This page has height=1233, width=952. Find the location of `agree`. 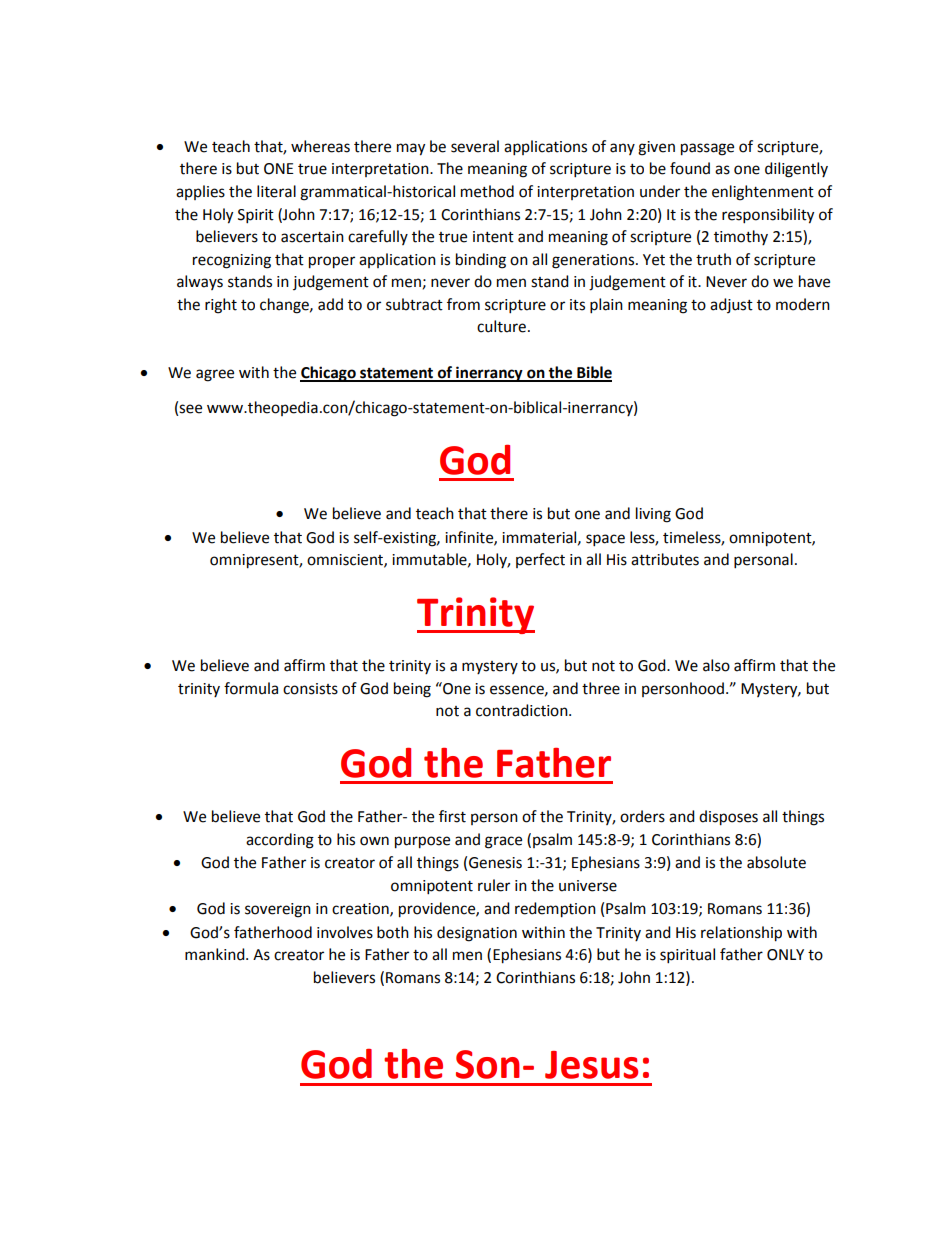

agree is located at coordinates (215, 375).
